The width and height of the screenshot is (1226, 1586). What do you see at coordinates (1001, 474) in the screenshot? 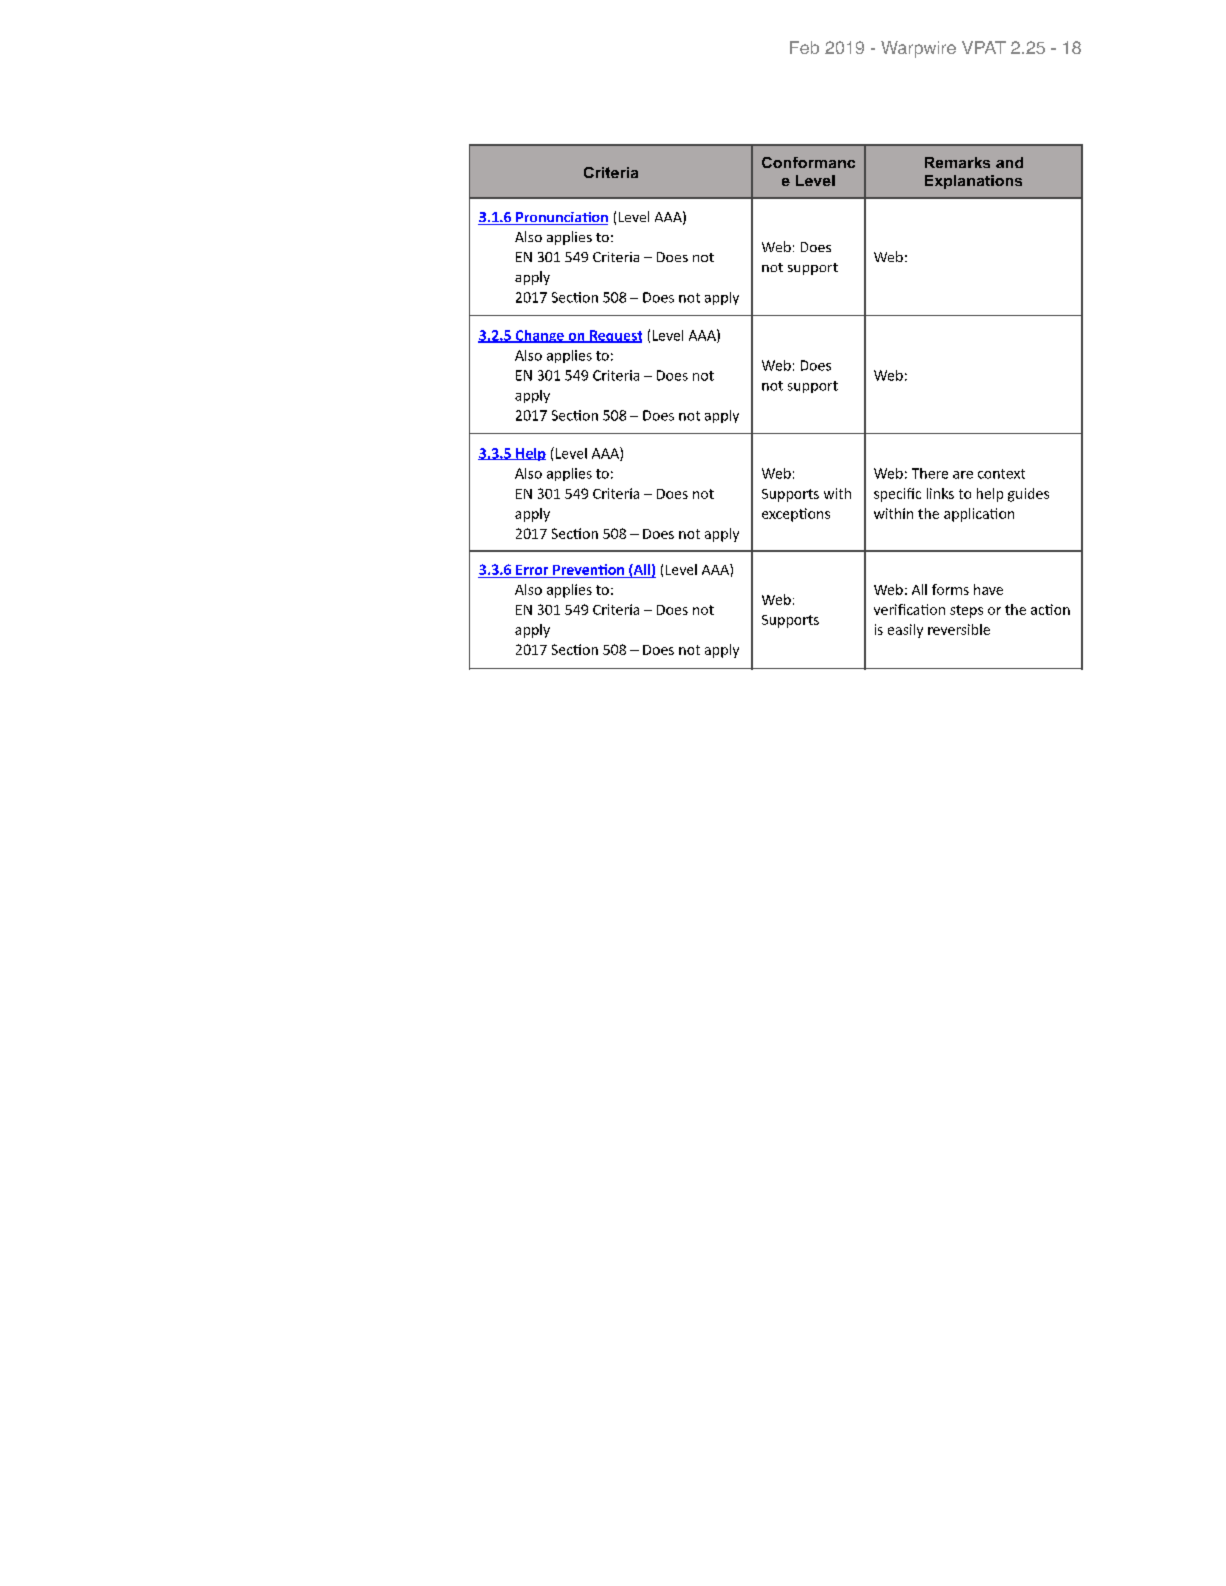
I see `context` at bounding box center [1001, 474].
